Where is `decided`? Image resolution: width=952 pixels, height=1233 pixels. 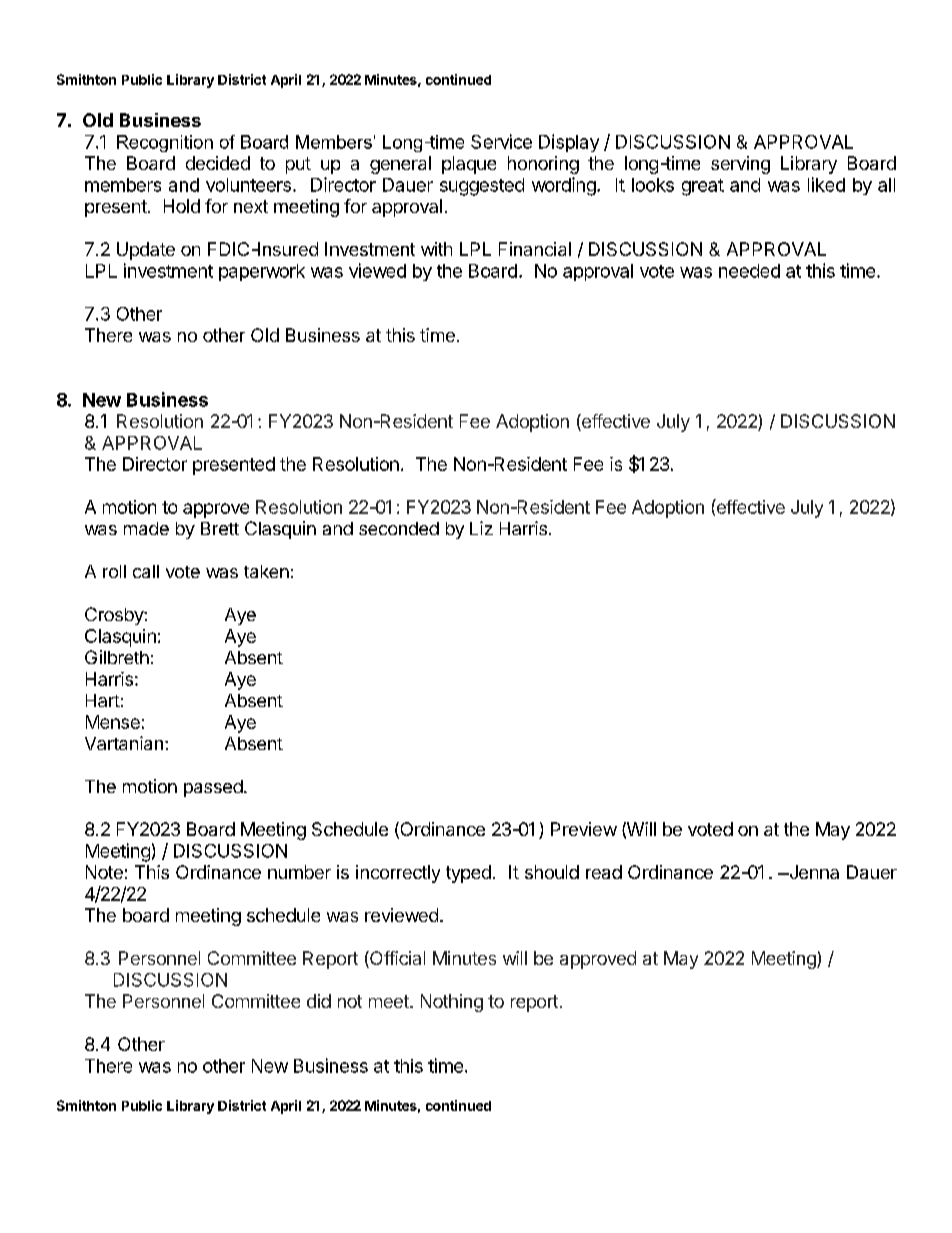 decided is located at coordinates (218, 163).
